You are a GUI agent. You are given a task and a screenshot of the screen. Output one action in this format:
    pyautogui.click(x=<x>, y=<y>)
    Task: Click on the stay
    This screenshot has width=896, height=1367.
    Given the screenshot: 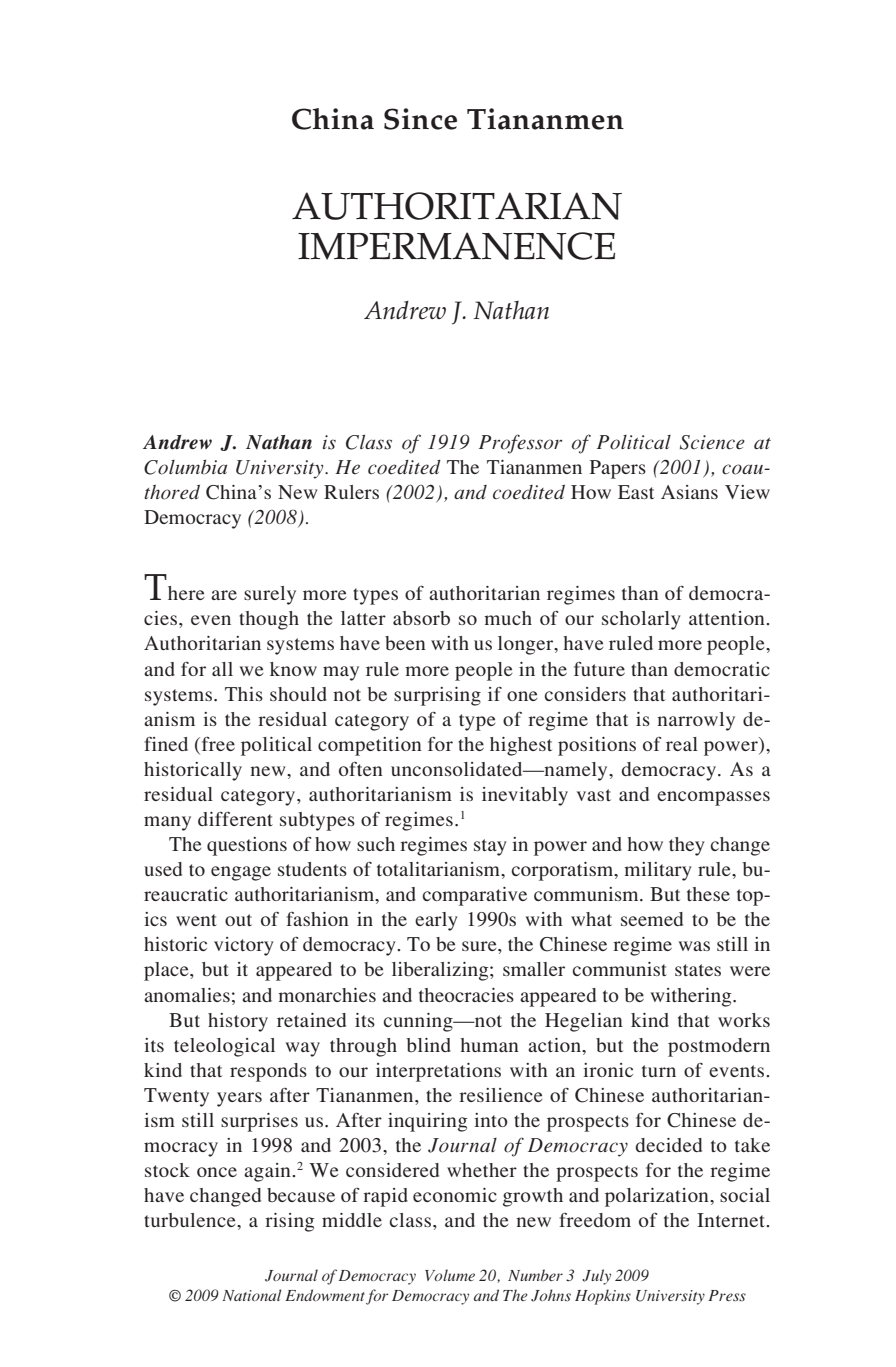 What is the action you would take?
    pyautogui.click(x=490, y=847)
